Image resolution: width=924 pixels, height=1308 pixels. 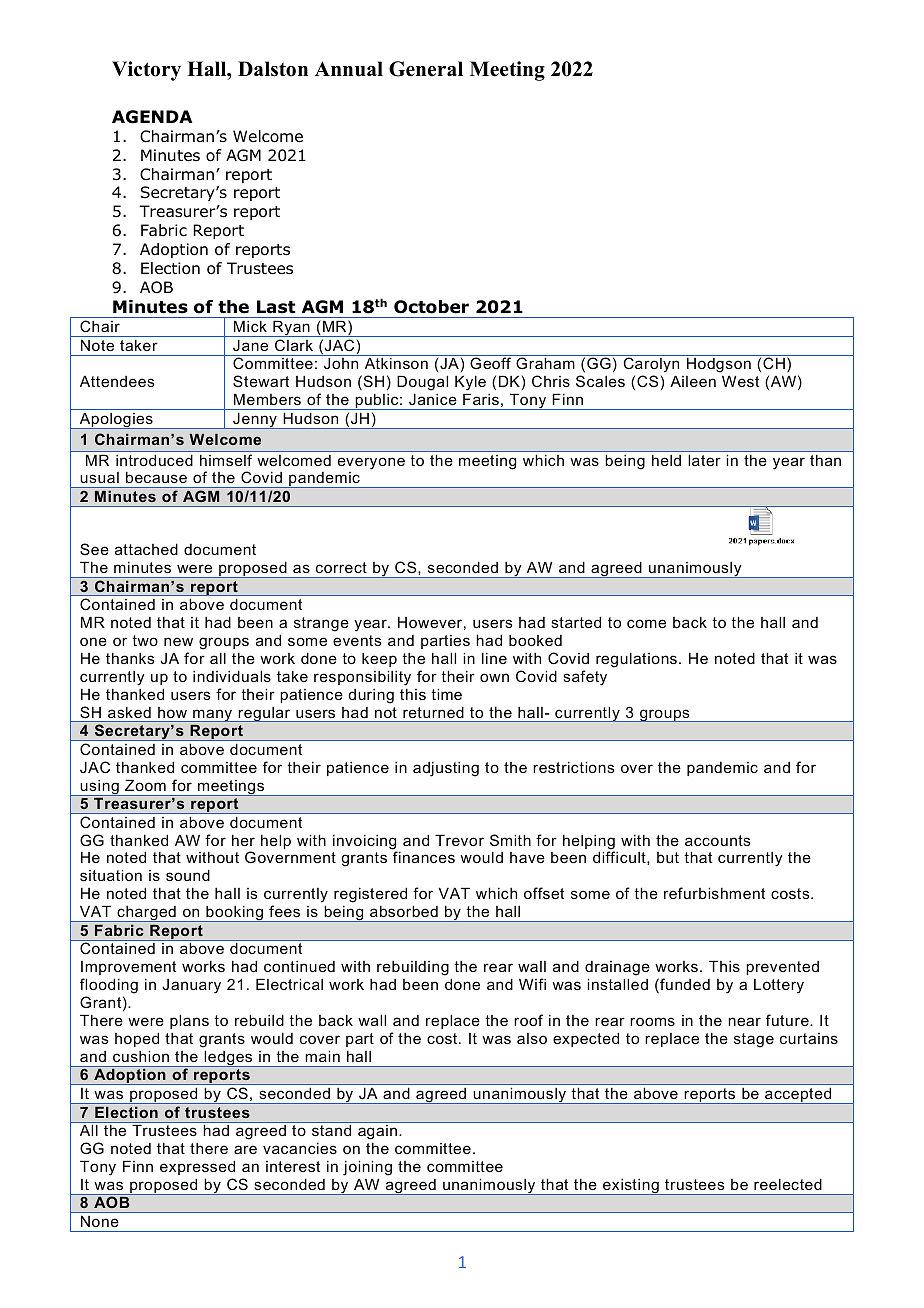 I want to click on General, so click(x=426, y=69).
